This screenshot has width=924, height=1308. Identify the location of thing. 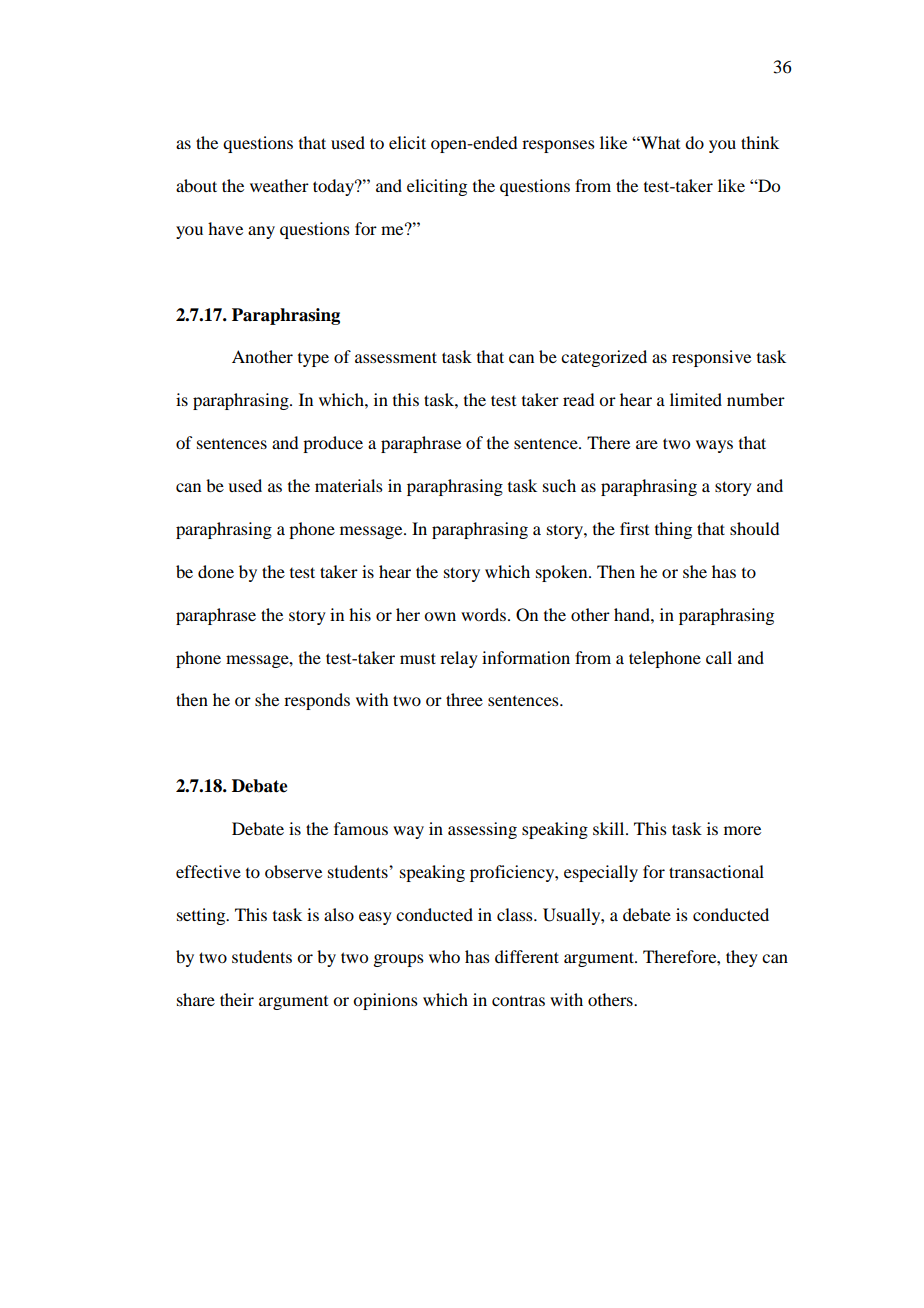
(673, 530).
